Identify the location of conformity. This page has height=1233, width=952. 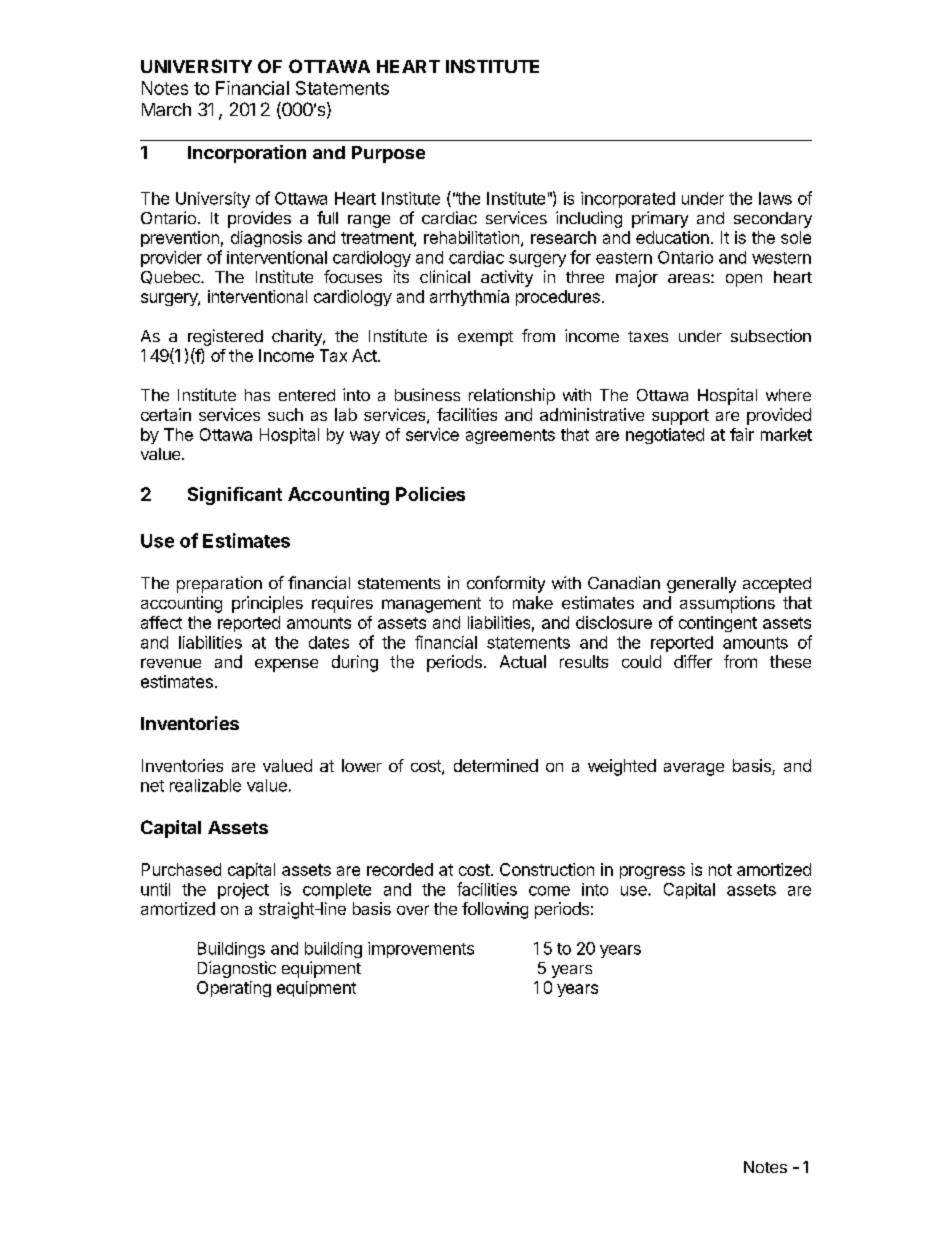
(506, 584).
